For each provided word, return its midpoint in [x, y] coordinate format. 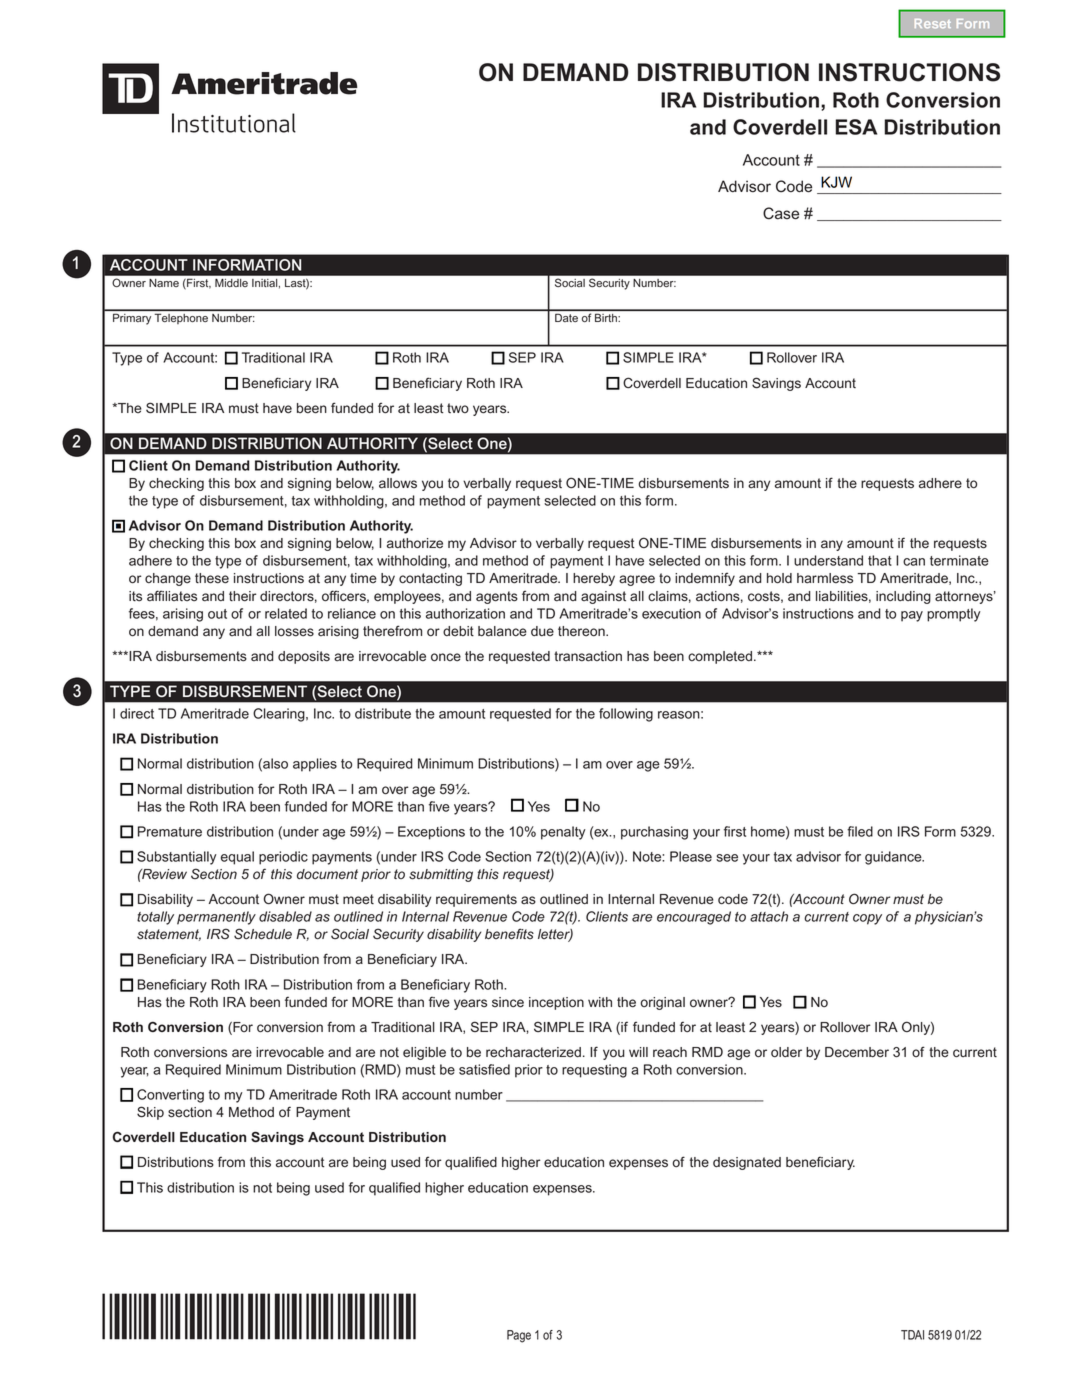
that [880, 560]
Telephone [181, 319]
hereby [594, 579]
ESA [856, 127]
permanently [216, 918]
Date [566, 318]
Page [519, 1336]
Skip [150, 1113]
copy [867, 919]
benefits [509, 934]
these [212, 578]
